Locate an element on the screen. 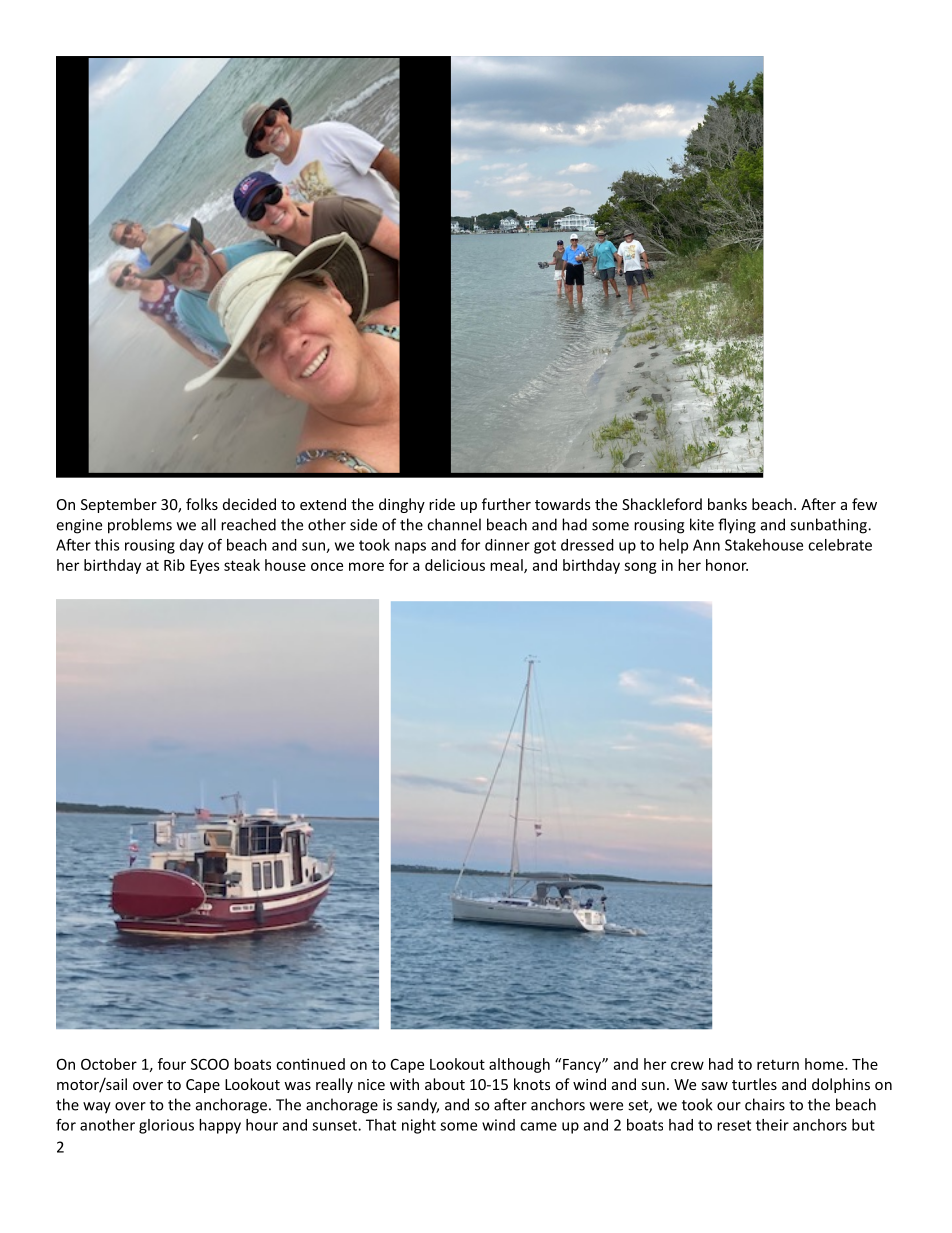 The image size is (952, 1233). sunbathing is located at coordinates (829, 526).
